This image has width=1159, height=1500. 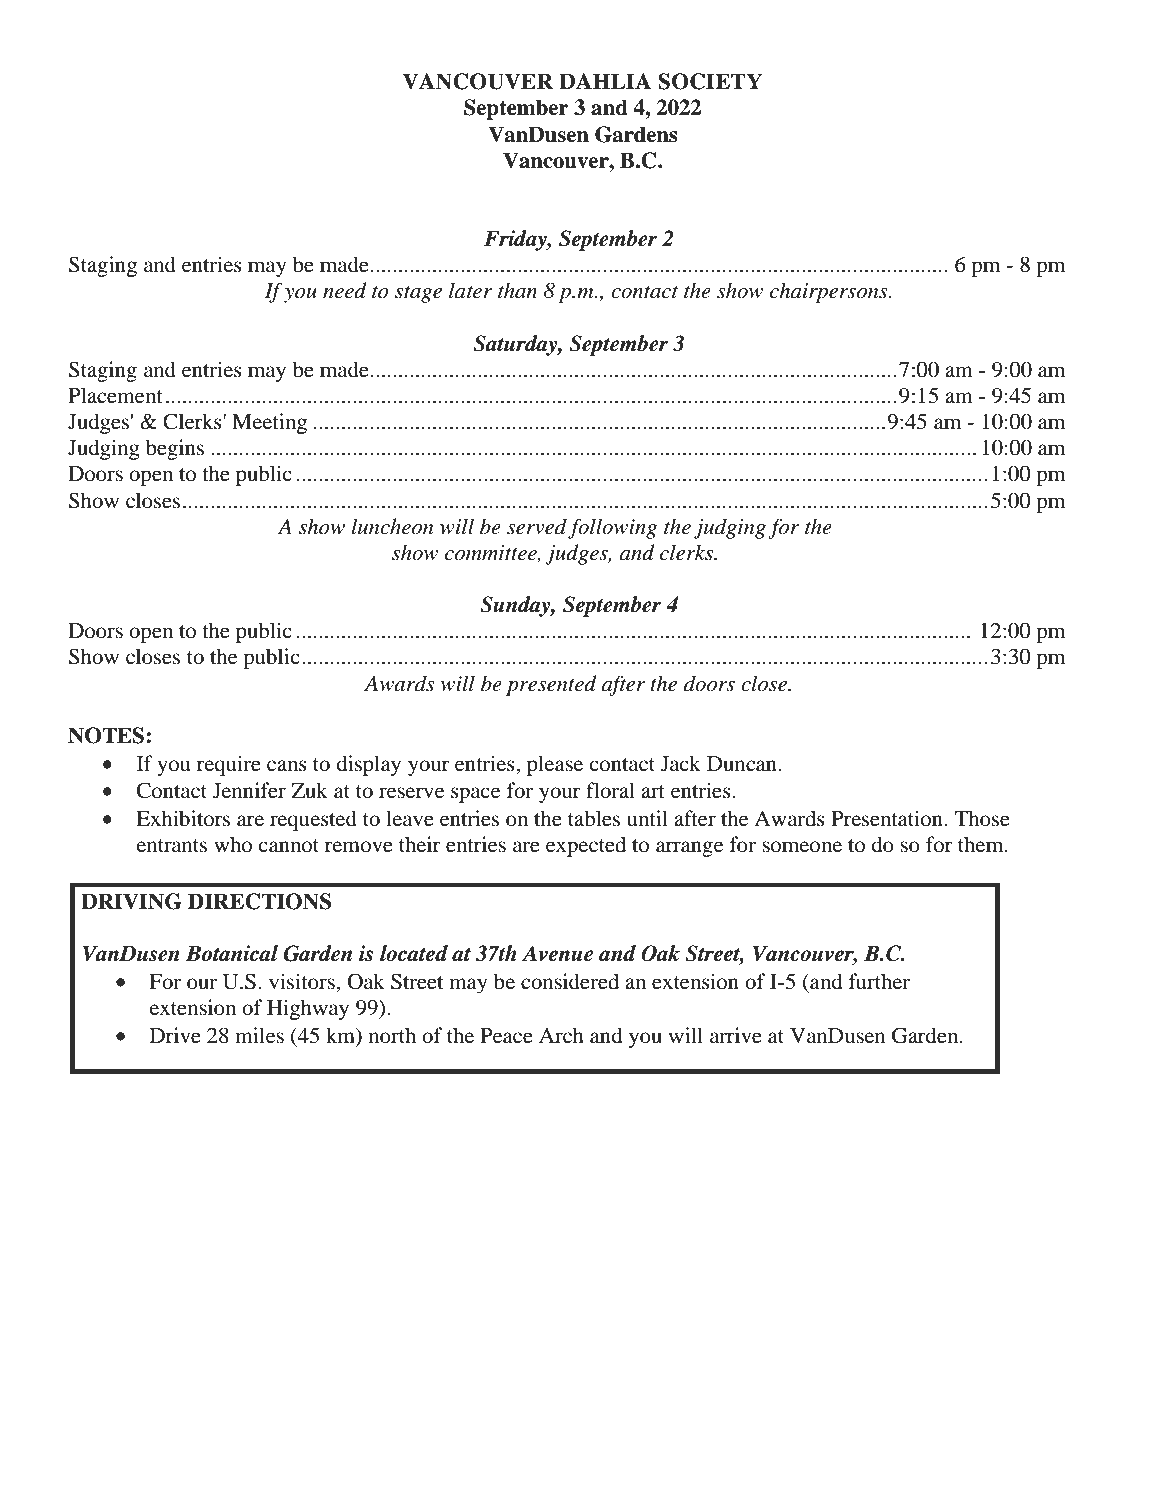 I want to click on Duncan, so click(x=742, y=764).
